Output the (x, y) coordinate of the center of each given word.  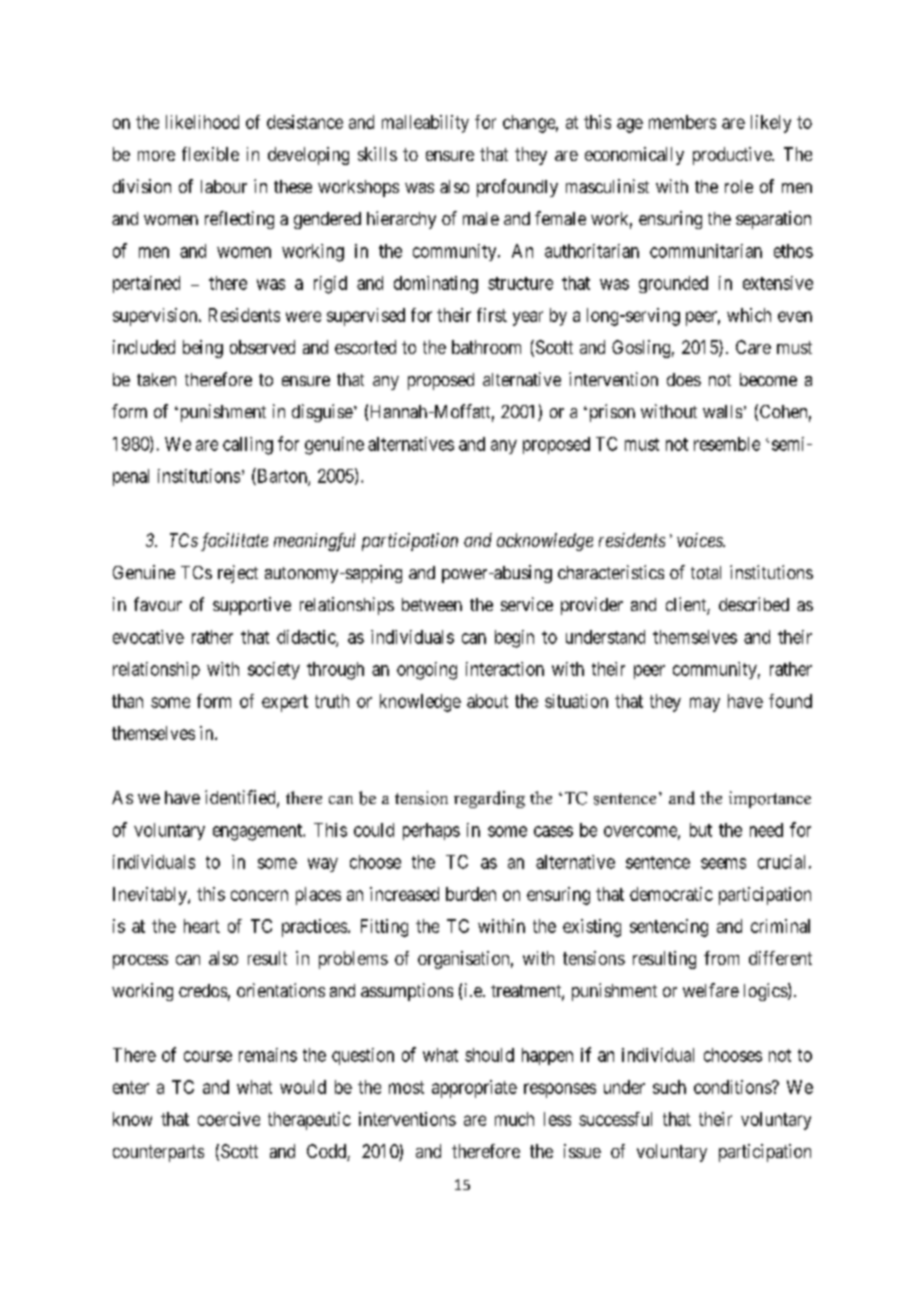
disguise (322, 413)
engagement (258, 832)
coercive (229, 1119)
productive (733, 156)
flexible (210, 154)
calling (248, 446)
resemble (727, 444)
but (701, 830)
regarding (489, 799)
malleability (425, 124)
